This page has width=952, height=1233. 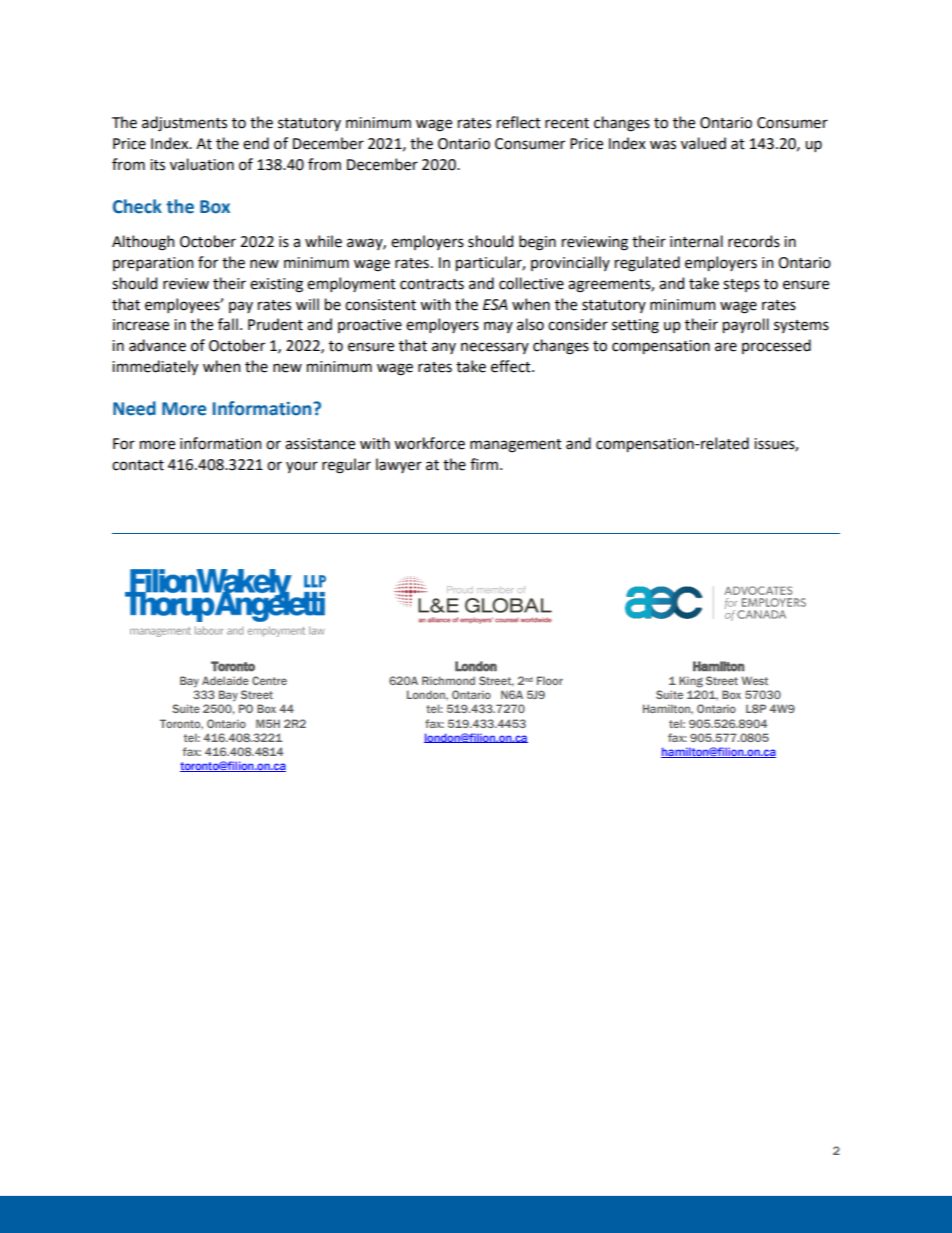 I want to click on internal, so click(x=696, y=241).
